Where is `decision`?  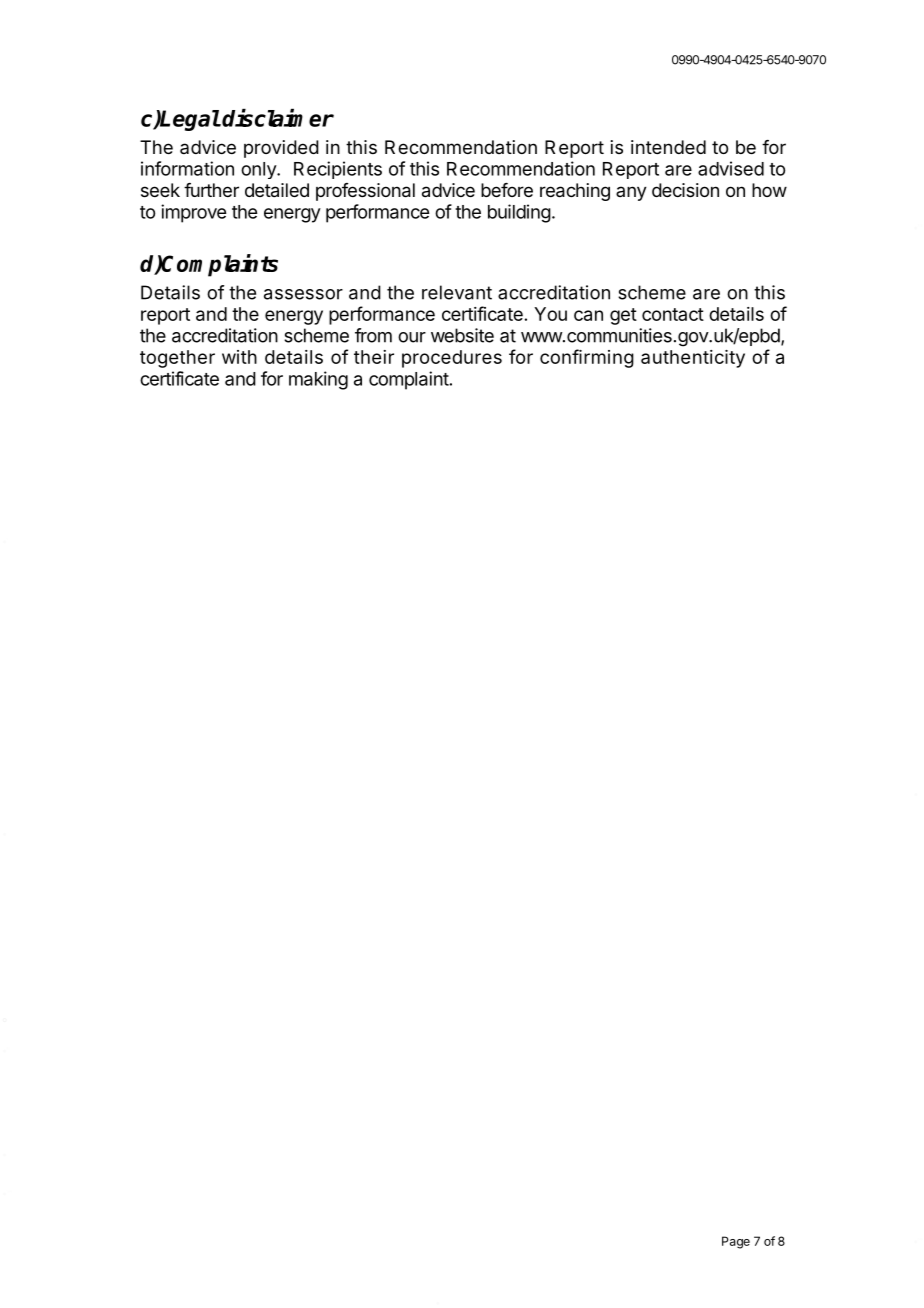 decision is located at coordinates (685, 190).
